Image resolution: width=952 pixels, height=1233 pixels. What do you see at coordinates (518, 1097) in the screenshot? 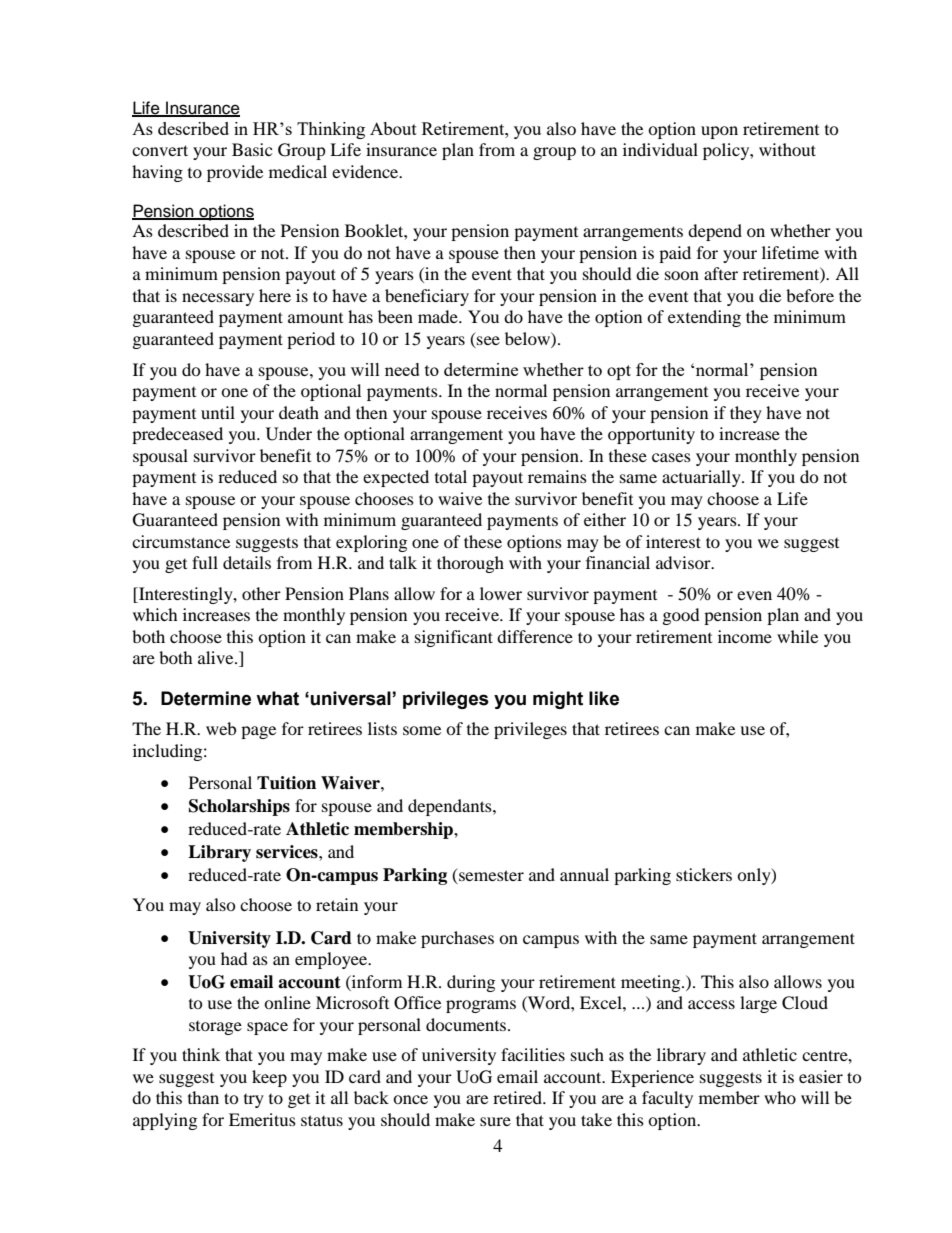
I see `retired` at bounding box center [518, 1097].
